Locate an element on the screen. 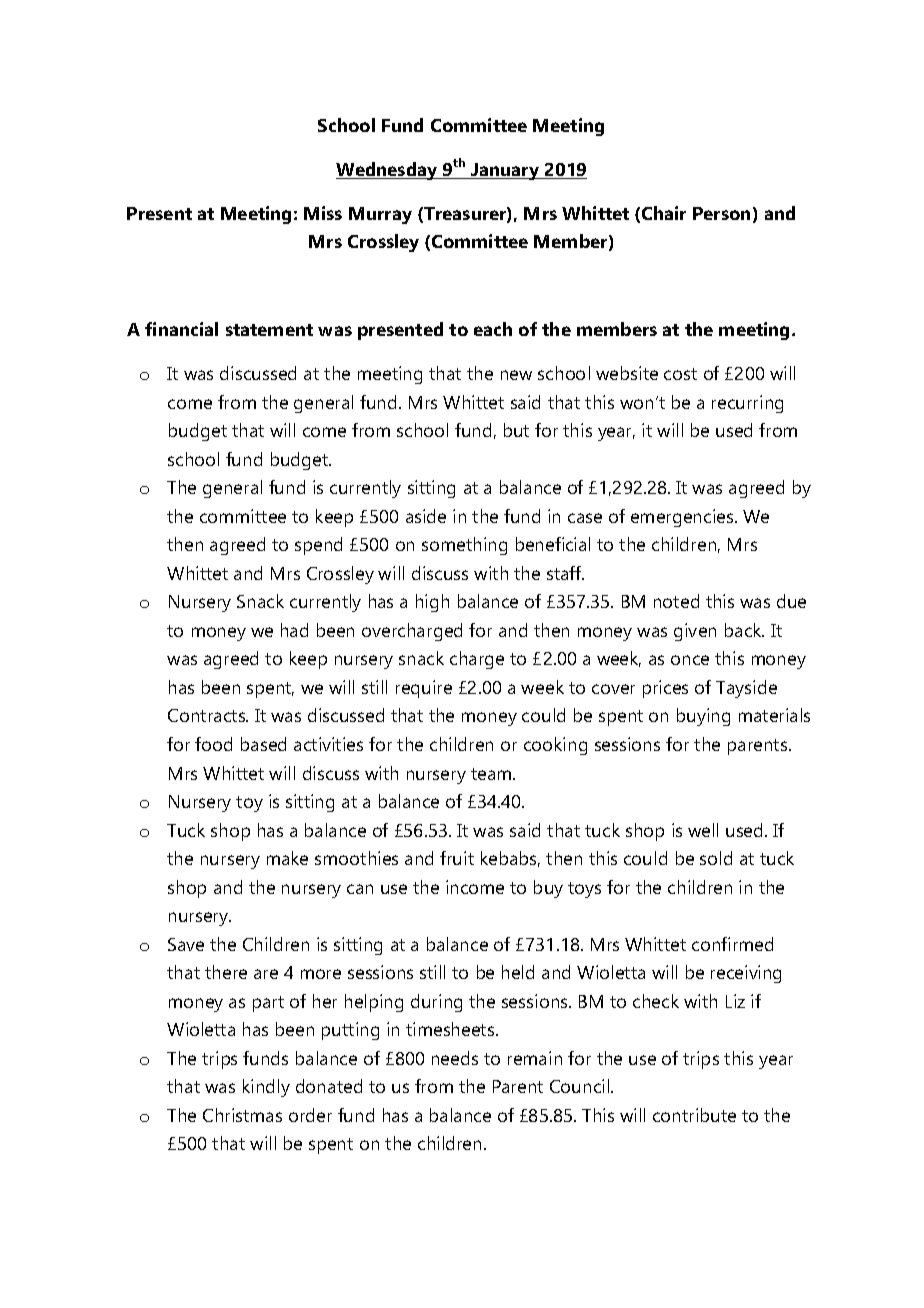  given is located at coordinates (695, 632).
